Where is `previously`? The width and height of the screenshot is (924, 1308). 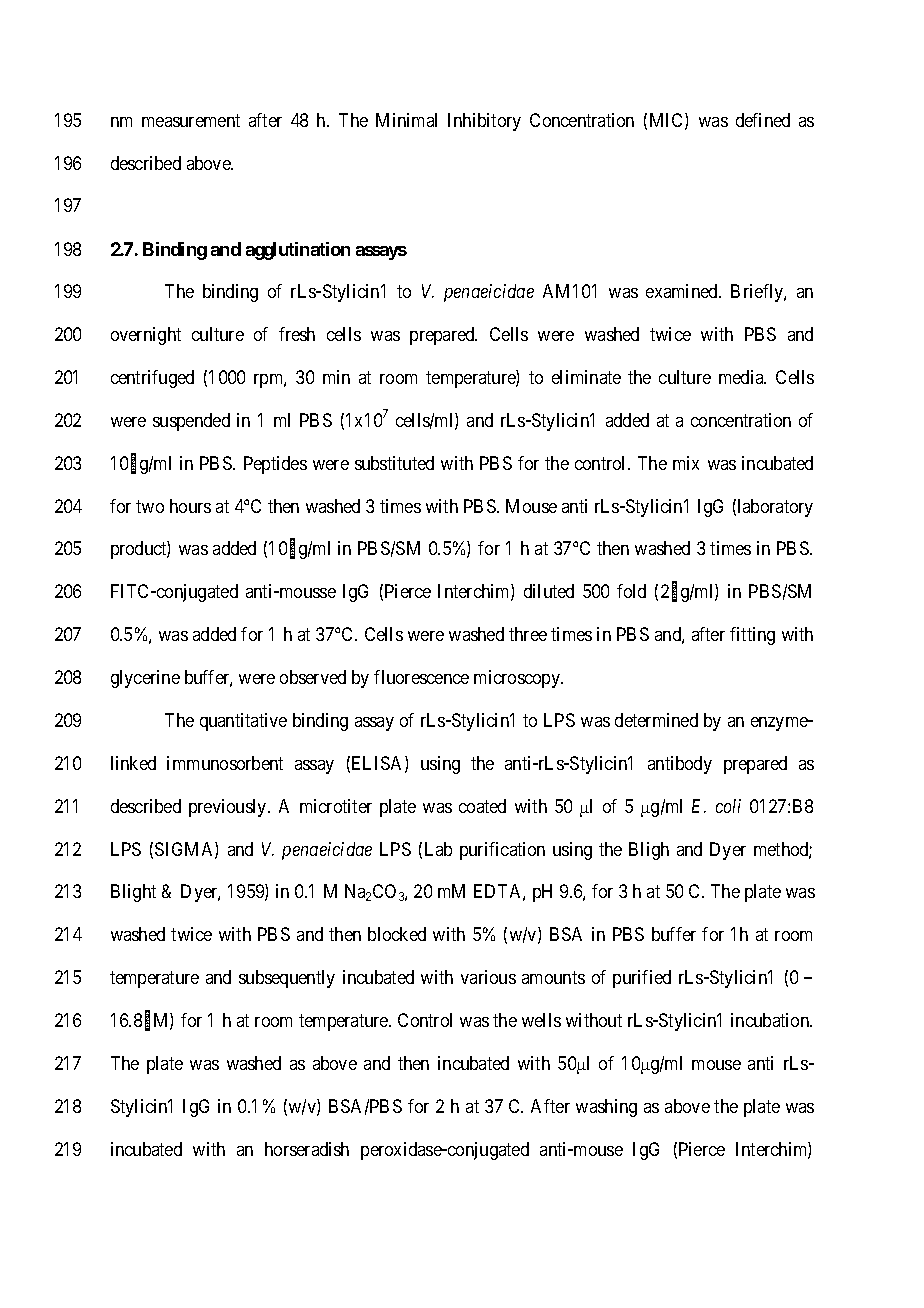
previously is located at coordinates (229, 808).
